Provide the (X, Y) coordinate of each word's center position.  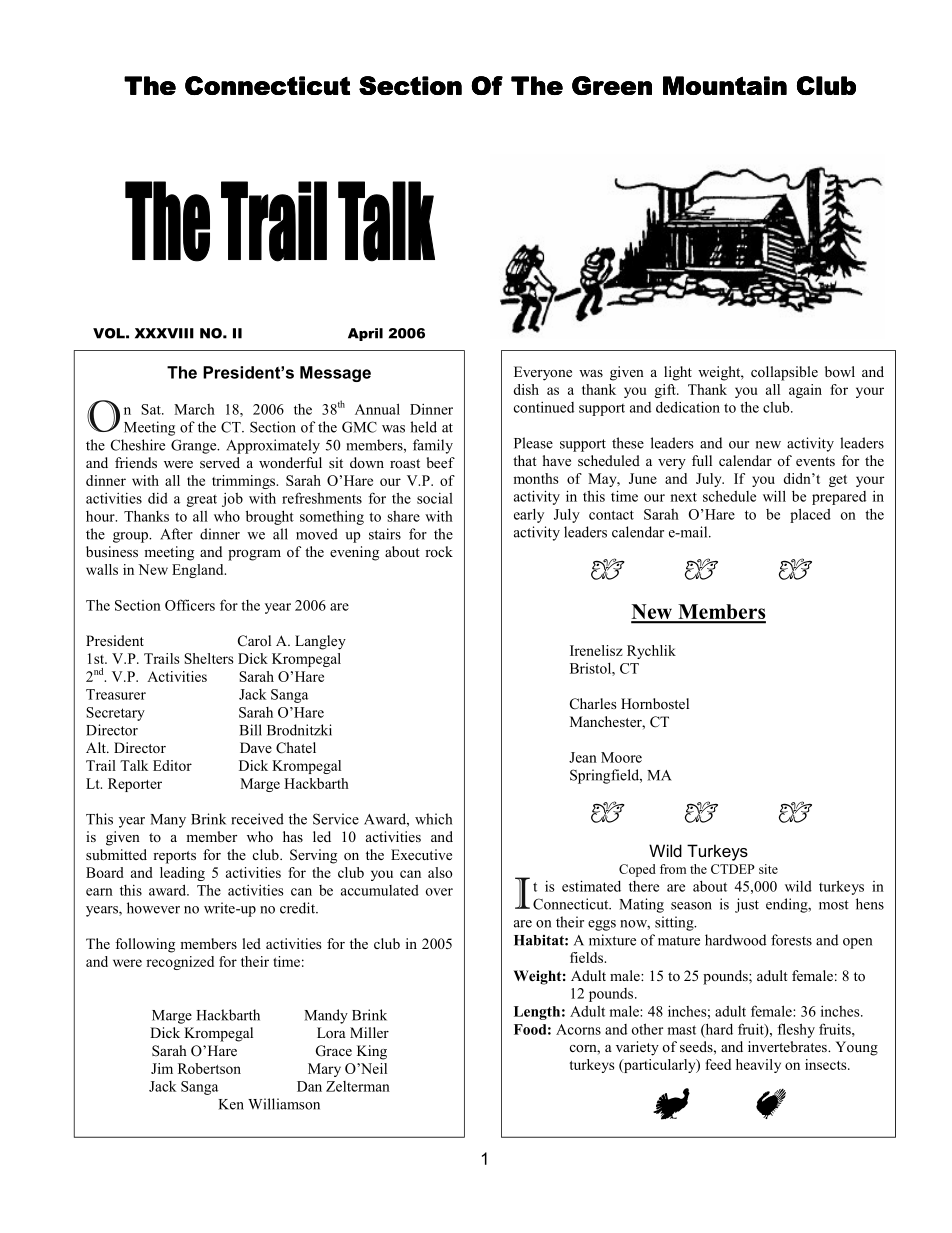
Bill (251, 730)
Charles (593, 704)
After (176, 534)
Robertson (209, 1068)
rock (439, 551)
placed (810, 515)
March (194, 409)
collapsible (784, 373)
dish (526, 389)
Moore (621, 757)
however (153, 908)
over (439, 892)
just (747, 905)
